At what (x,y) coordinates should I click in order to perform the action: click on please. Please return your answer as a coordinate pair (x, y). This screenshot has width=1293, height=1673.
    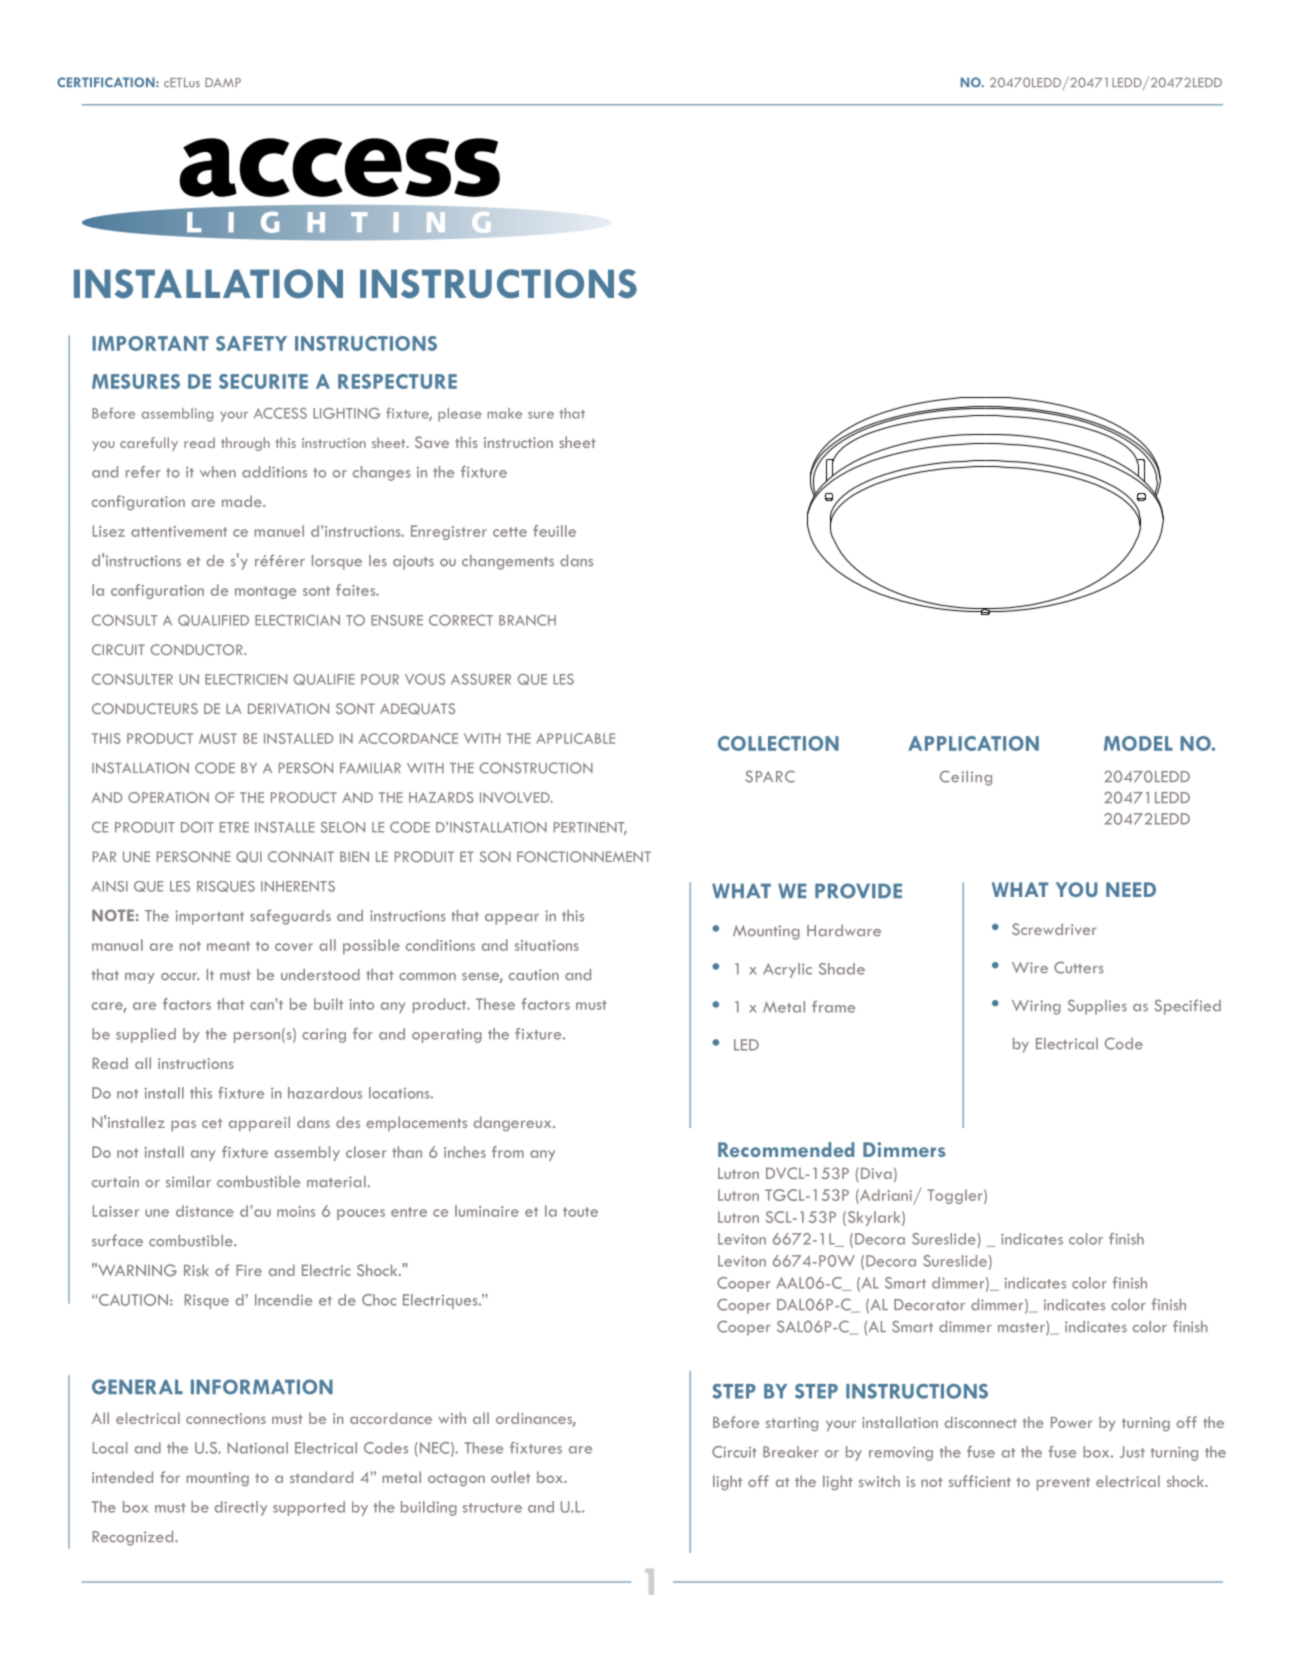
    Looking at the image, I should click on (460, 415).
